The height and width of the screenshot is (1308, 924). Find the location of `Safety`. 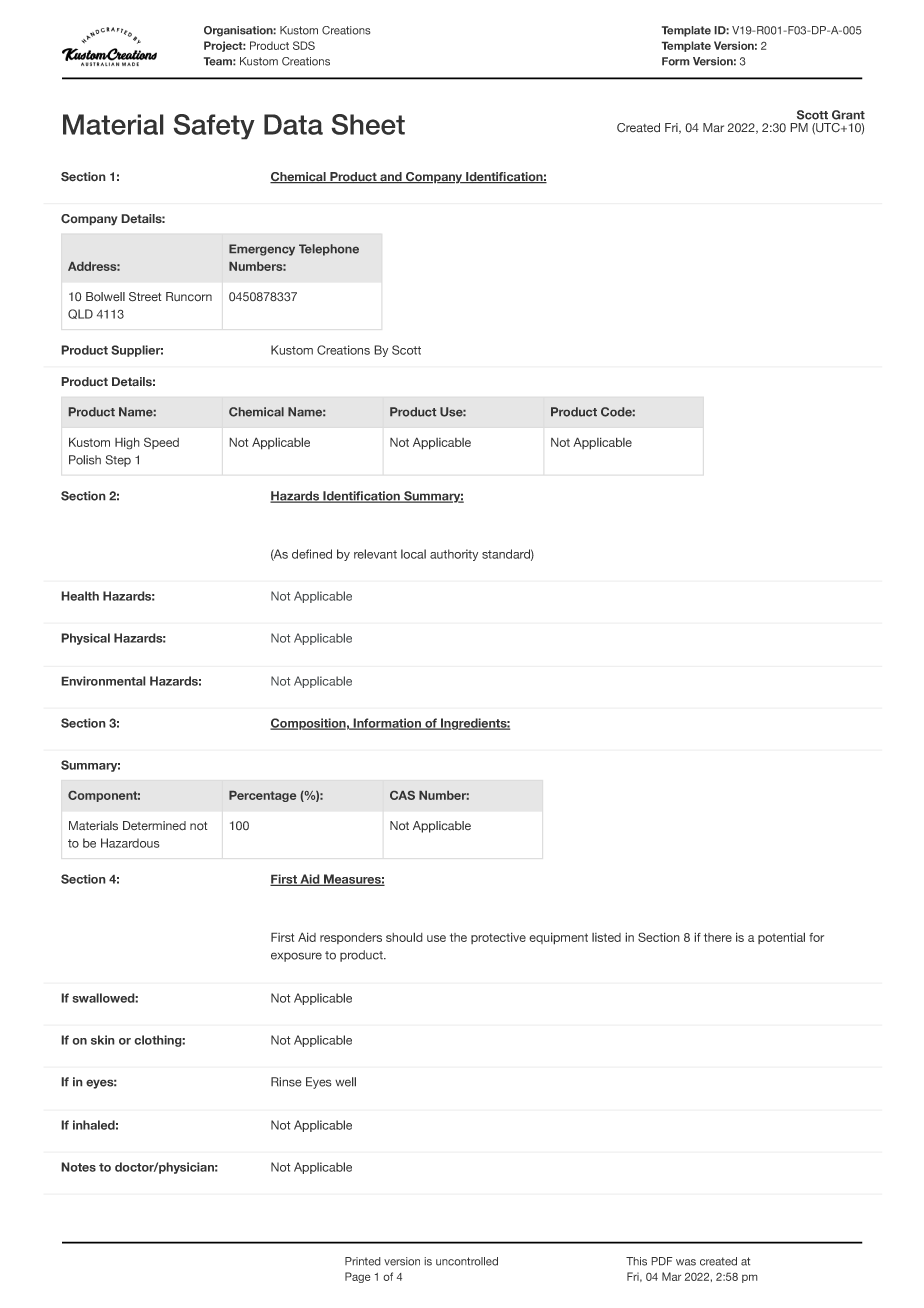

Safety is located at coordinates (214, 127).
